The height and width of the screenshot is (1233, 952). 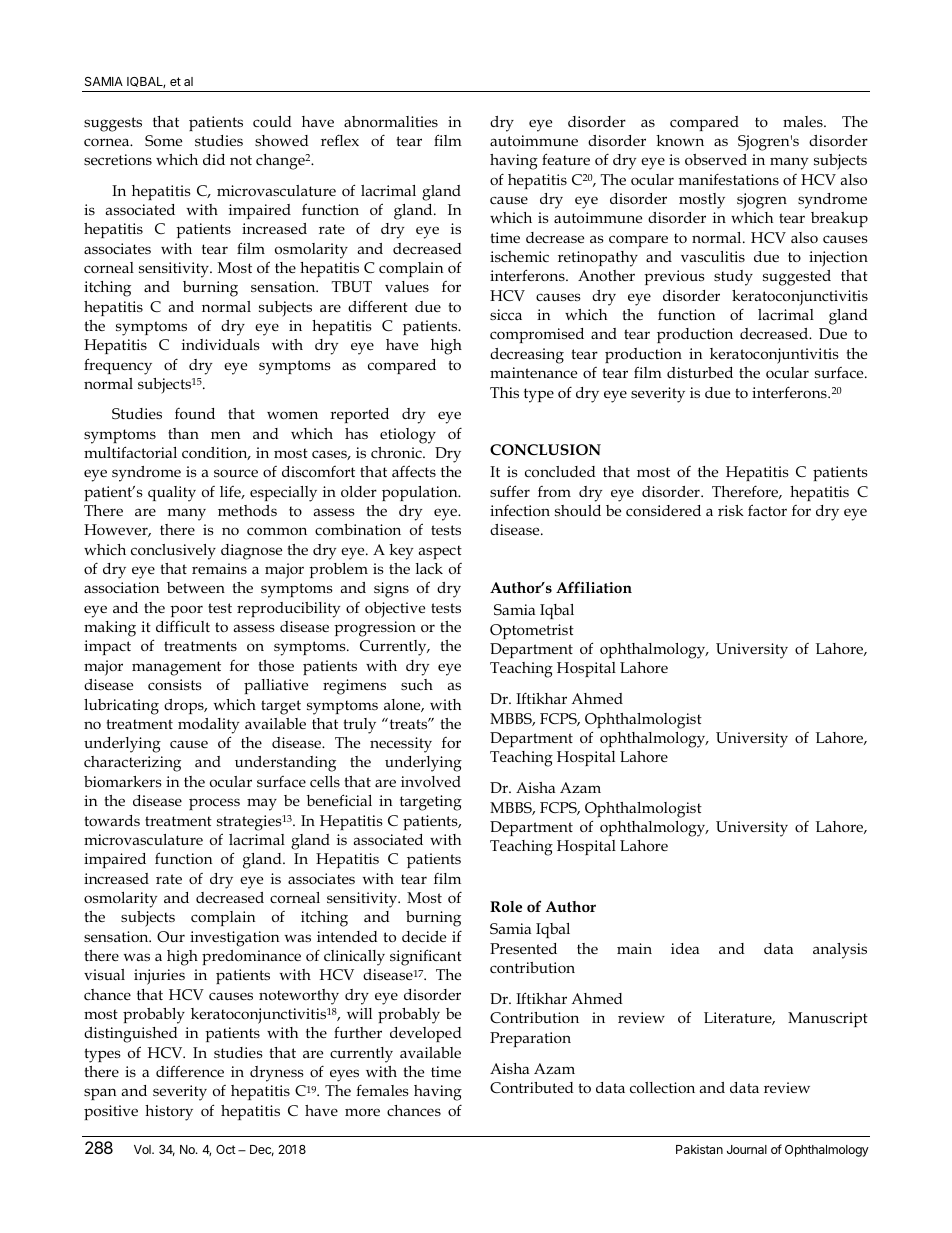 I want to click on feature, so click(x=566, y=159).
